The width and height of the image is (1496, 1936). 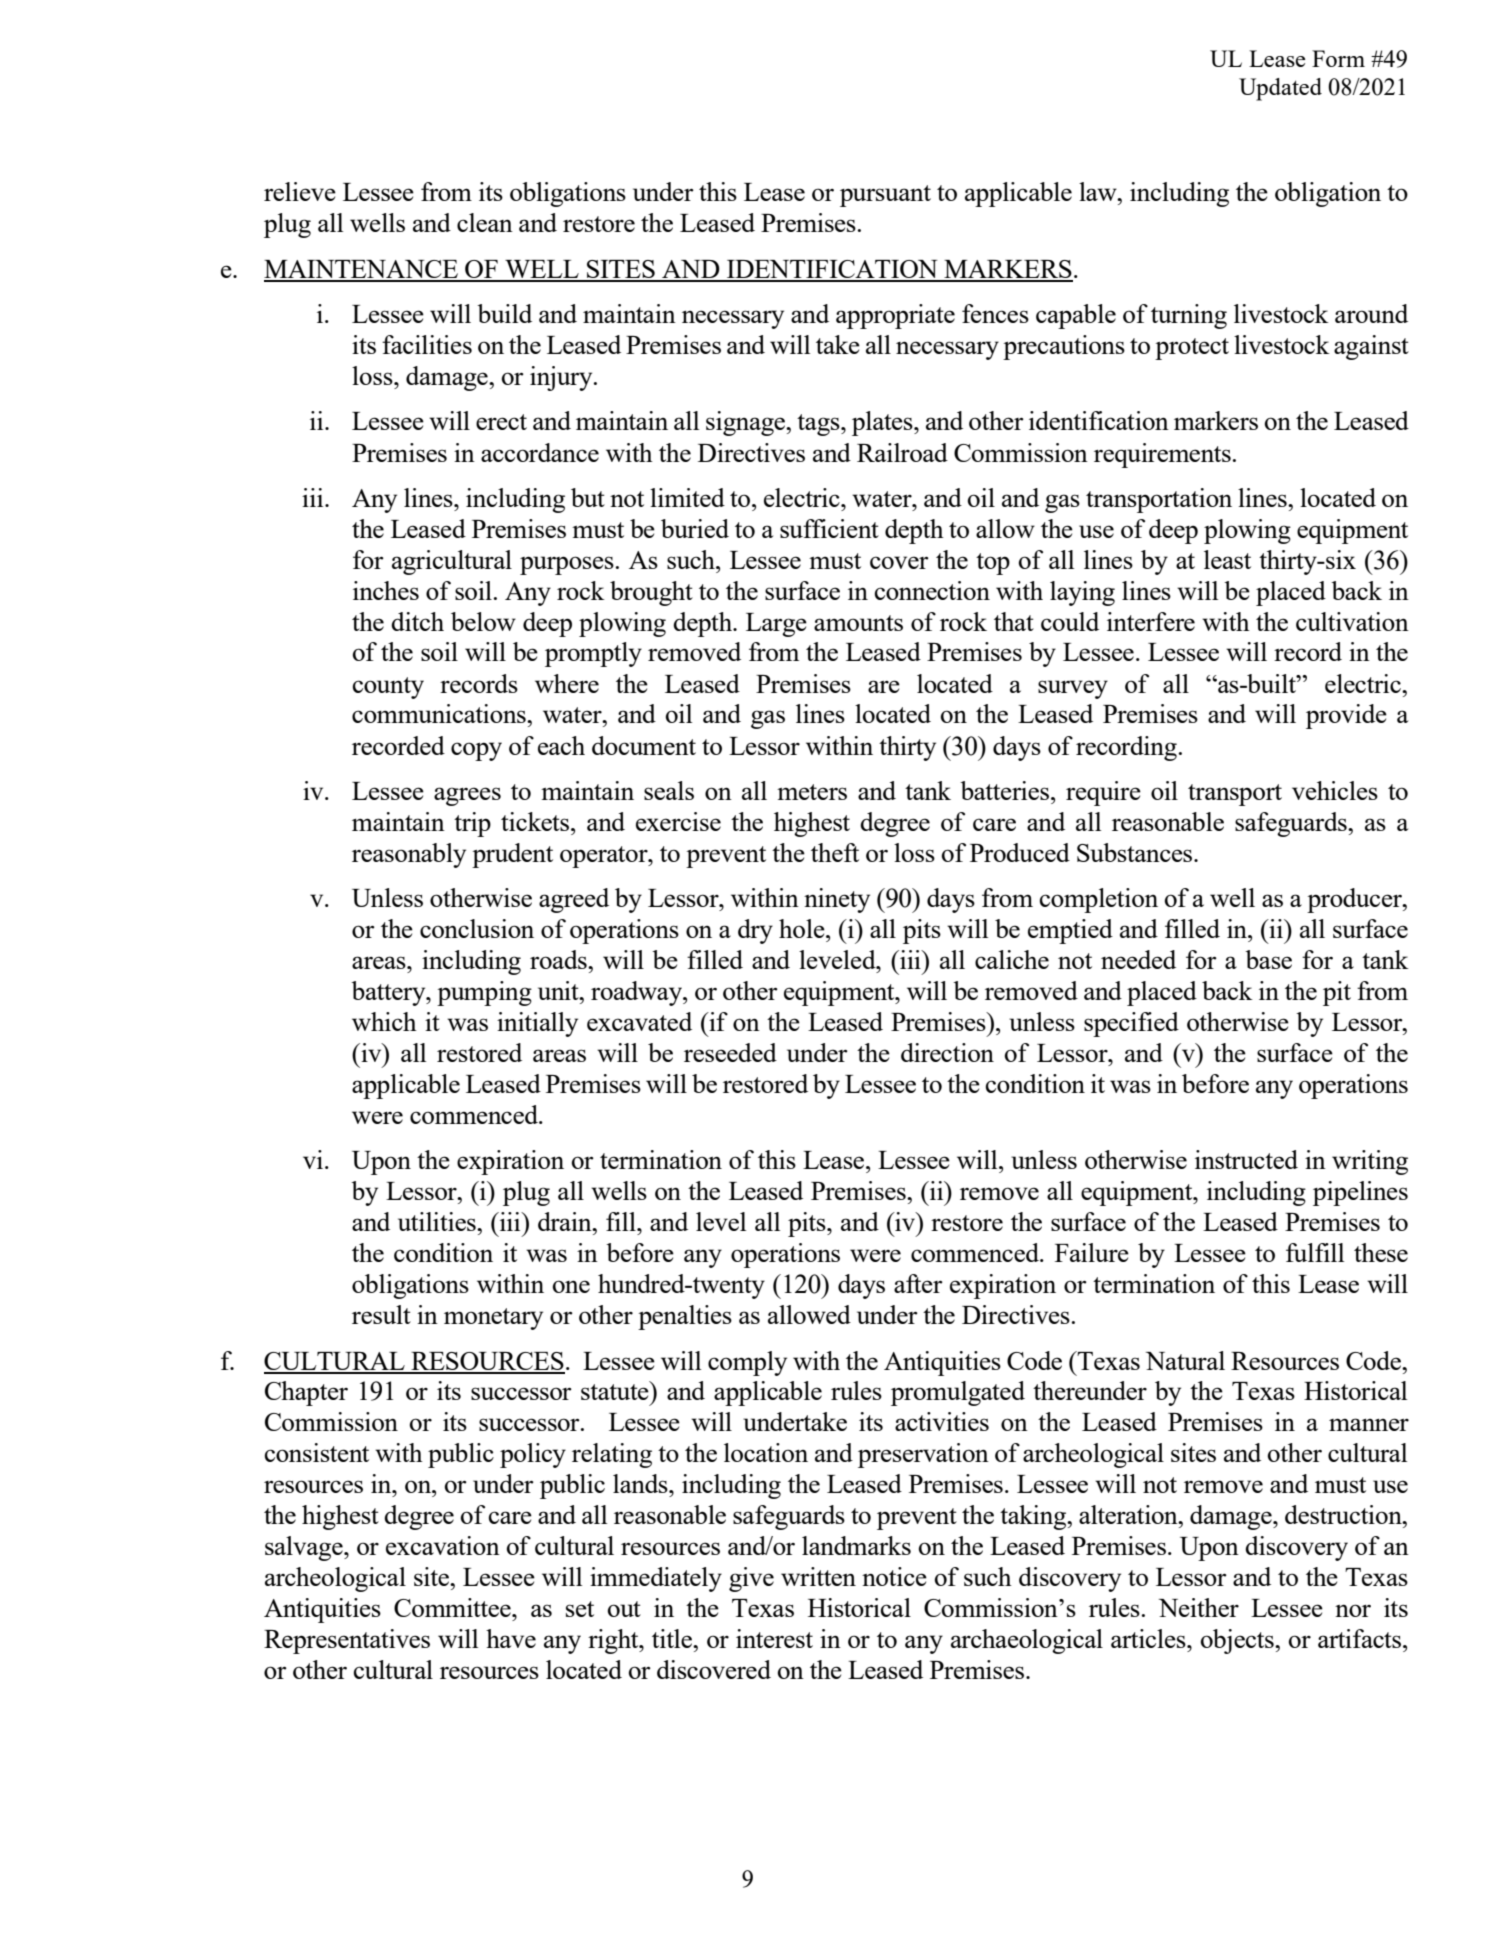 I want to click on after, so click(x=918, y=1283).
